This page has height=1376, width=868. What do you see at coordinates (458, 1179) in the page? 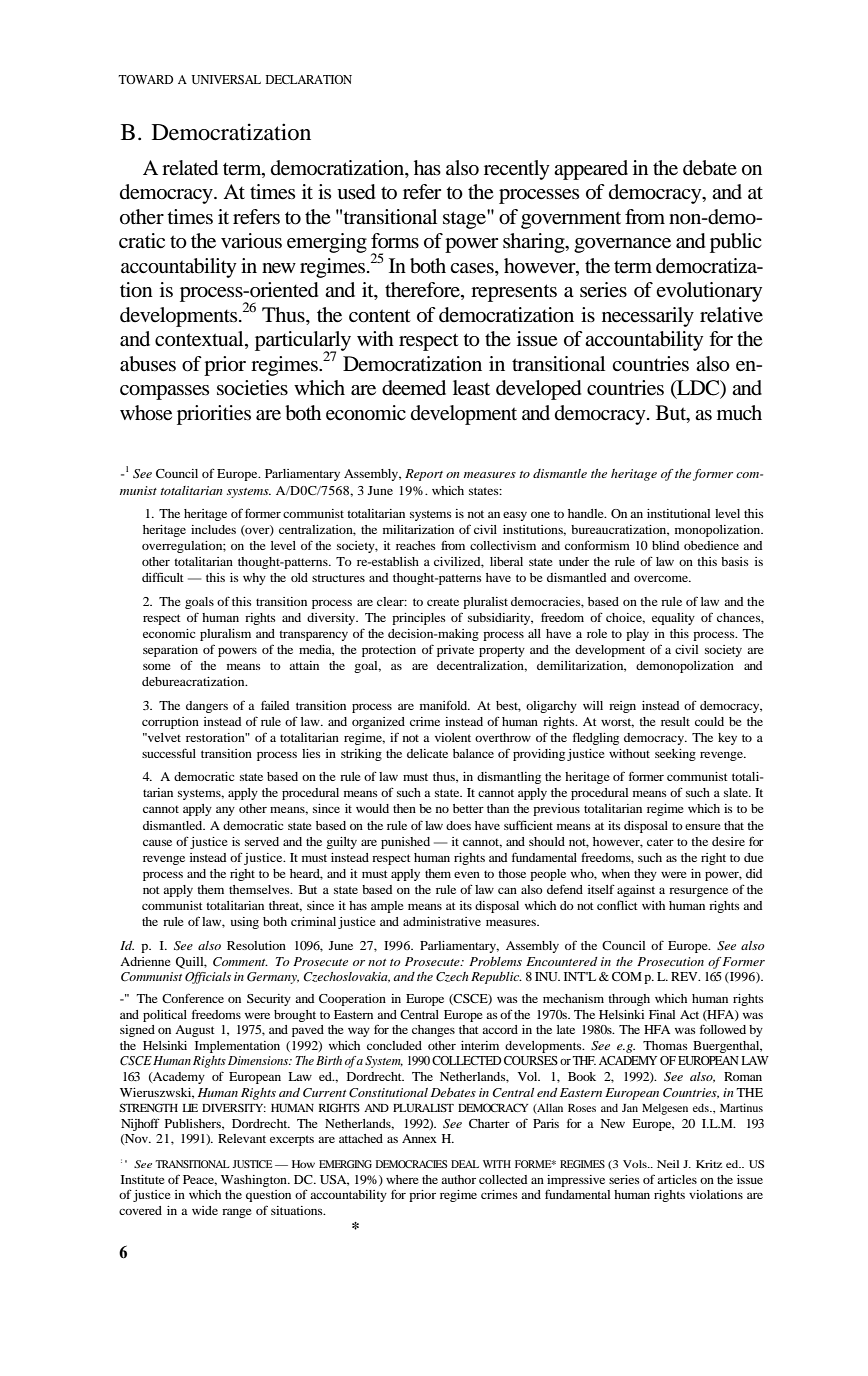
I see `author` at bounding box center [458, 1179].
